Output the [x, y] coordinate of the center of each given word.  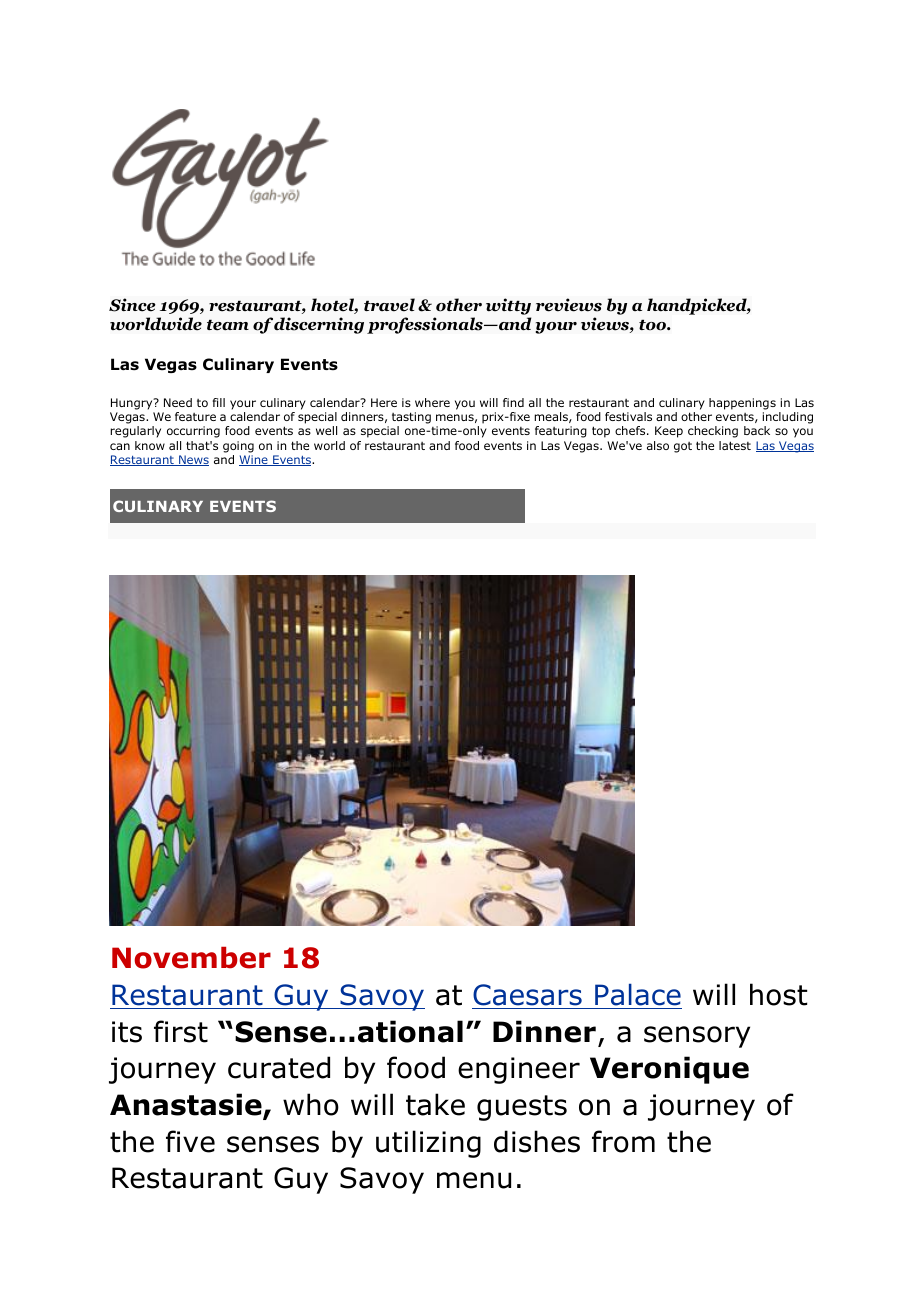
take [435, 1104]
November [191, 958]
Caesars [527, 995]
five [190, 1141]
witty [508, 306]
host [778, 994]
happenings [742, 404]
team [228, 325]
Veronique [669, 1070]
